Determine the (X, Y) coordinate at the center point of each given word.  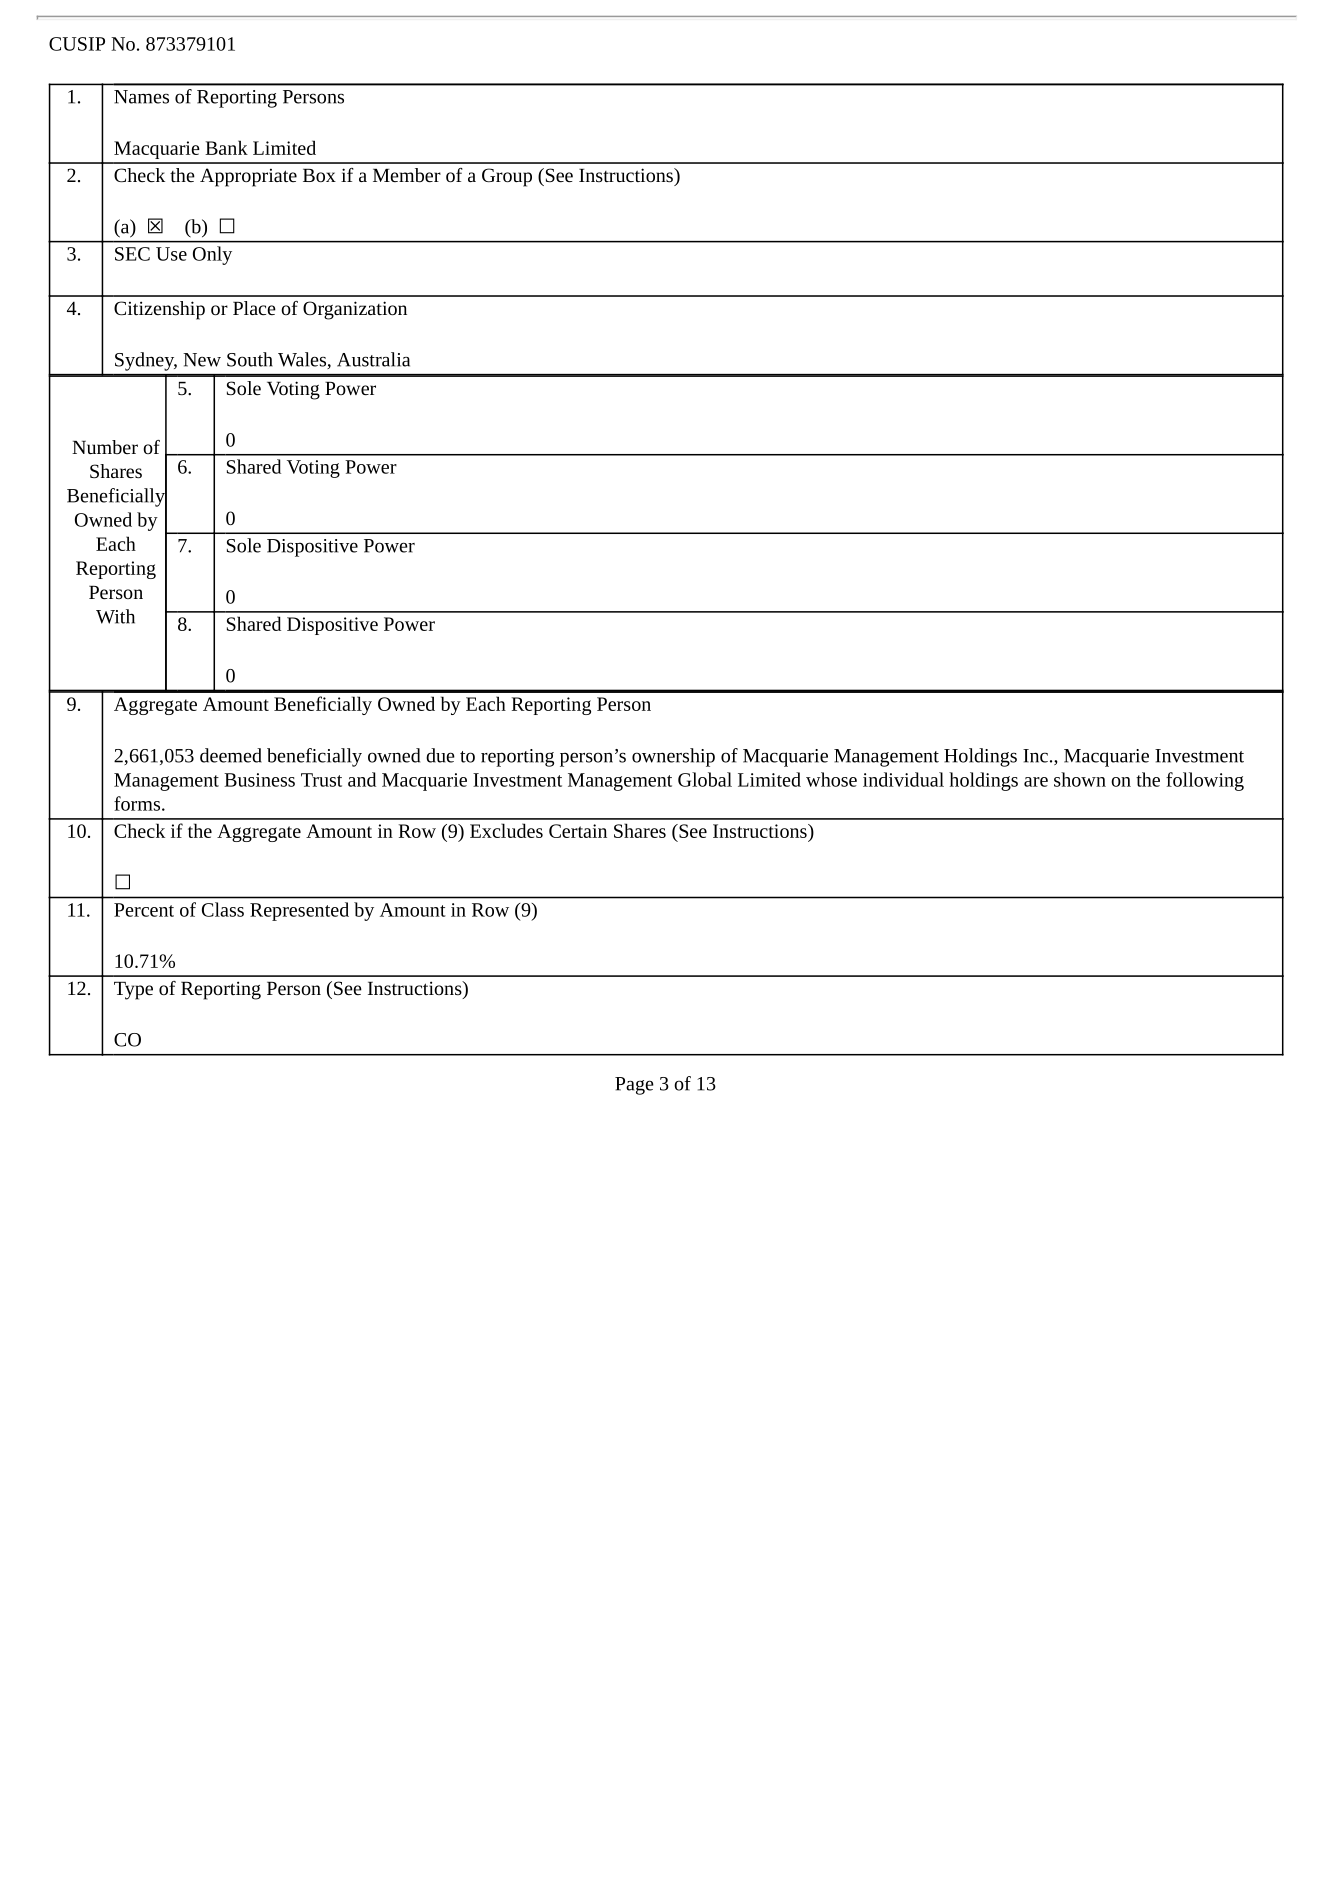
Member (407, 175)
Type (133, 991)
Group (507, 177)
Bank (226, 147)
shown (1080, 779)
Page (634, 1086)
